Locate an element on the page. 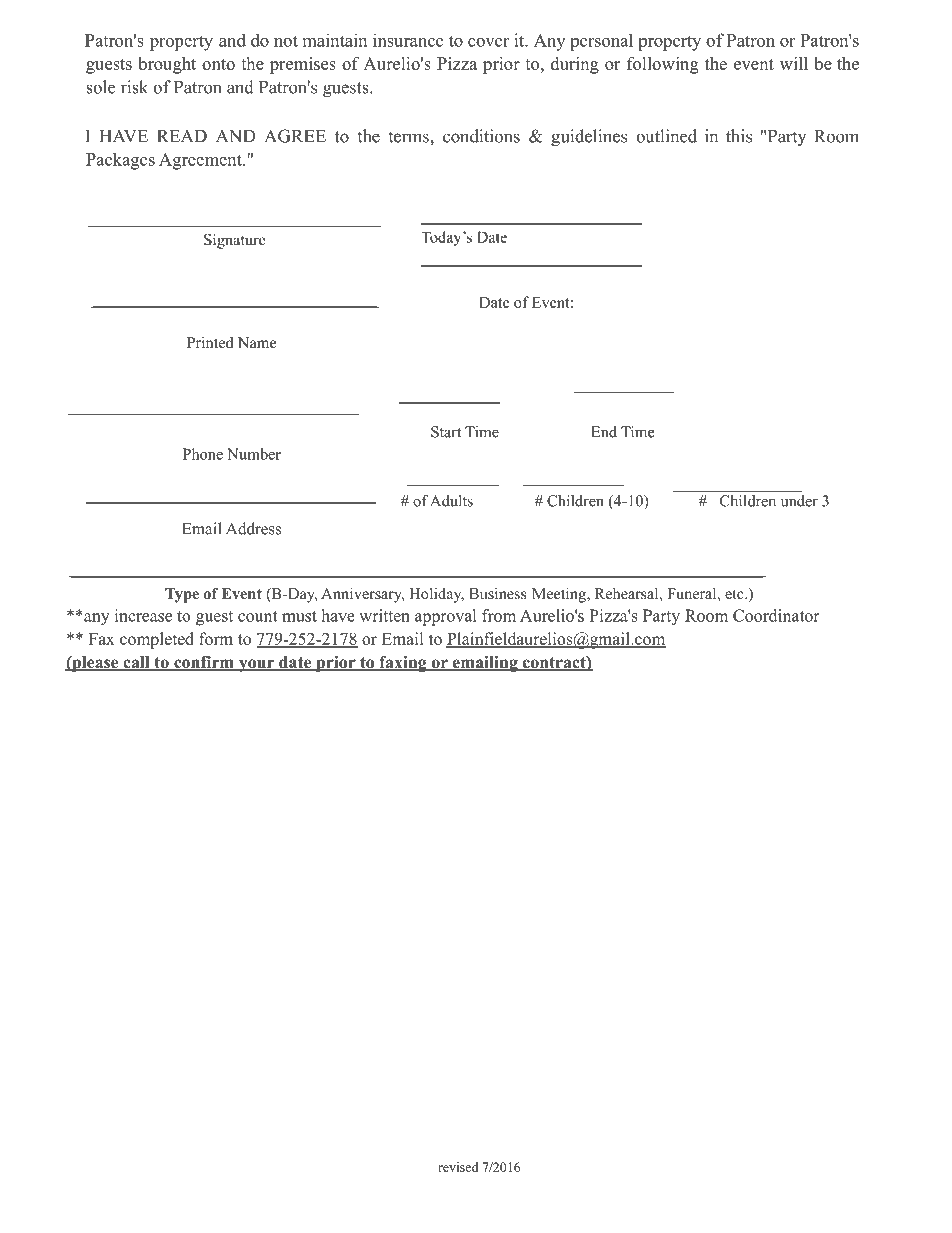 The image size is (952, 1233). following is located at coordinates (662, 65).
